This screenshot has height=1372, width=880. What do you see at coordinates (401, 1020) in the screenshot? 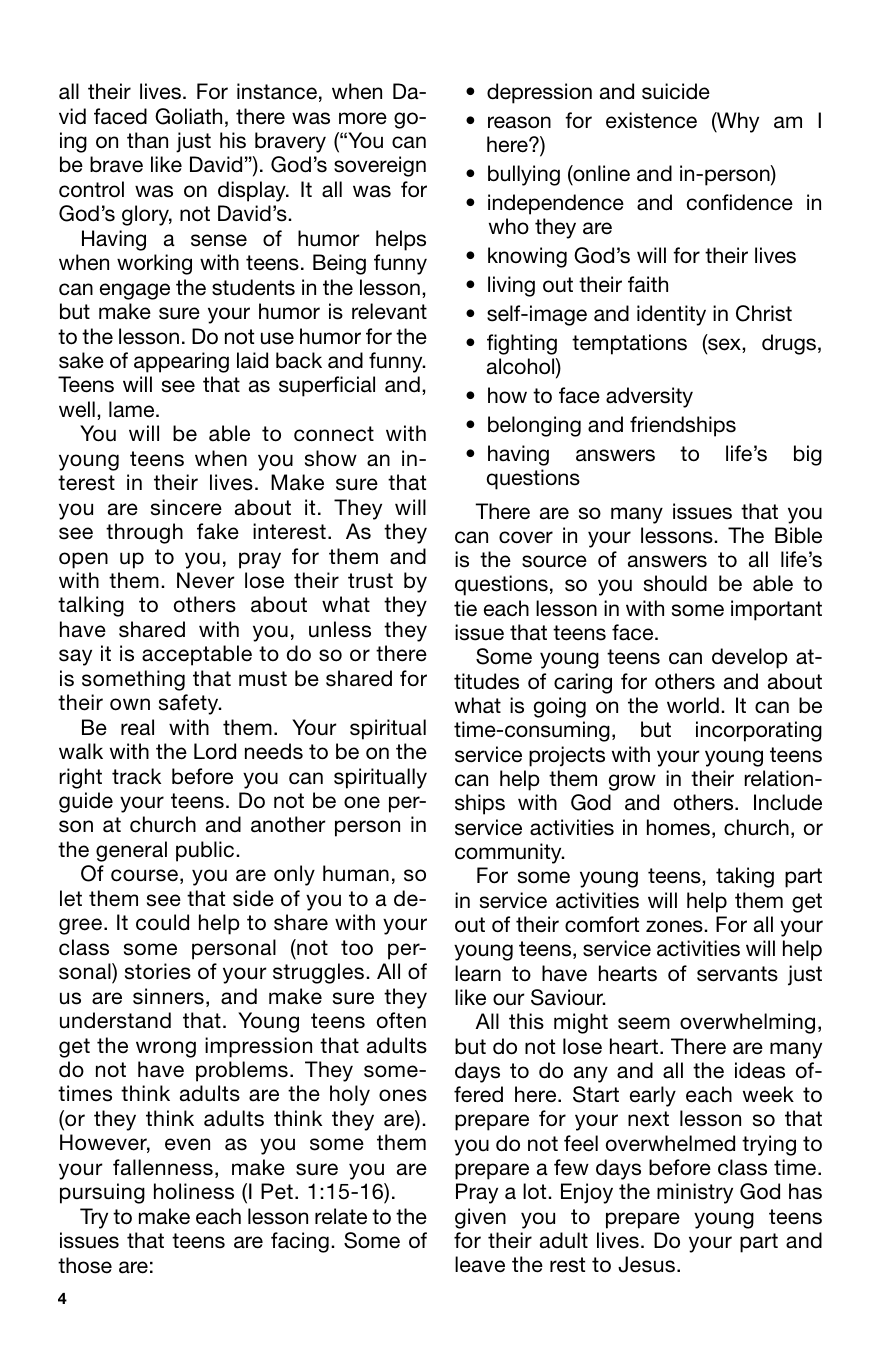
I see `often` at bounding box center [401, 1020].
